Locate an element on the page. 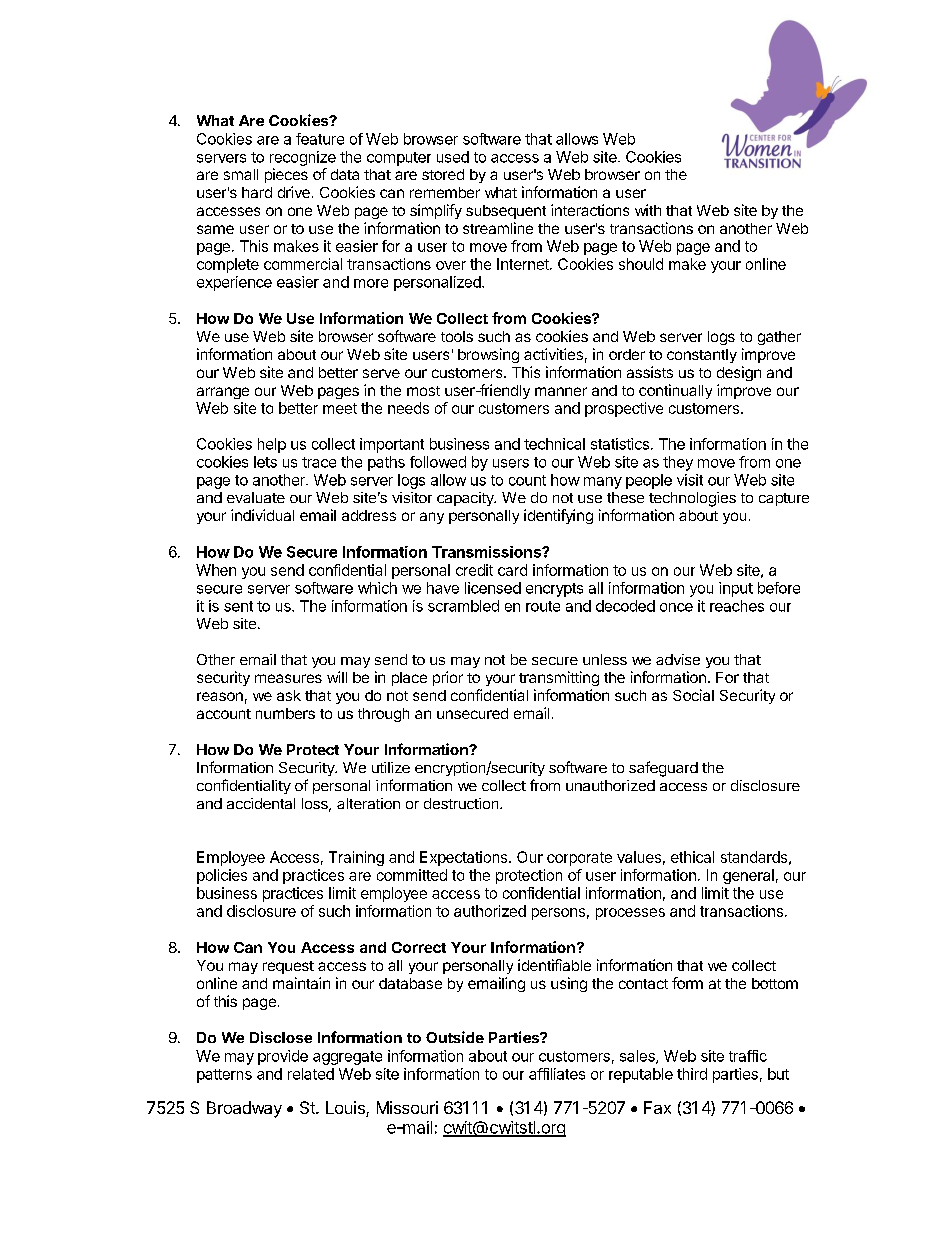 The width and height of the page is (952, 1233). Expectations is located at coordinates (465, 858).
